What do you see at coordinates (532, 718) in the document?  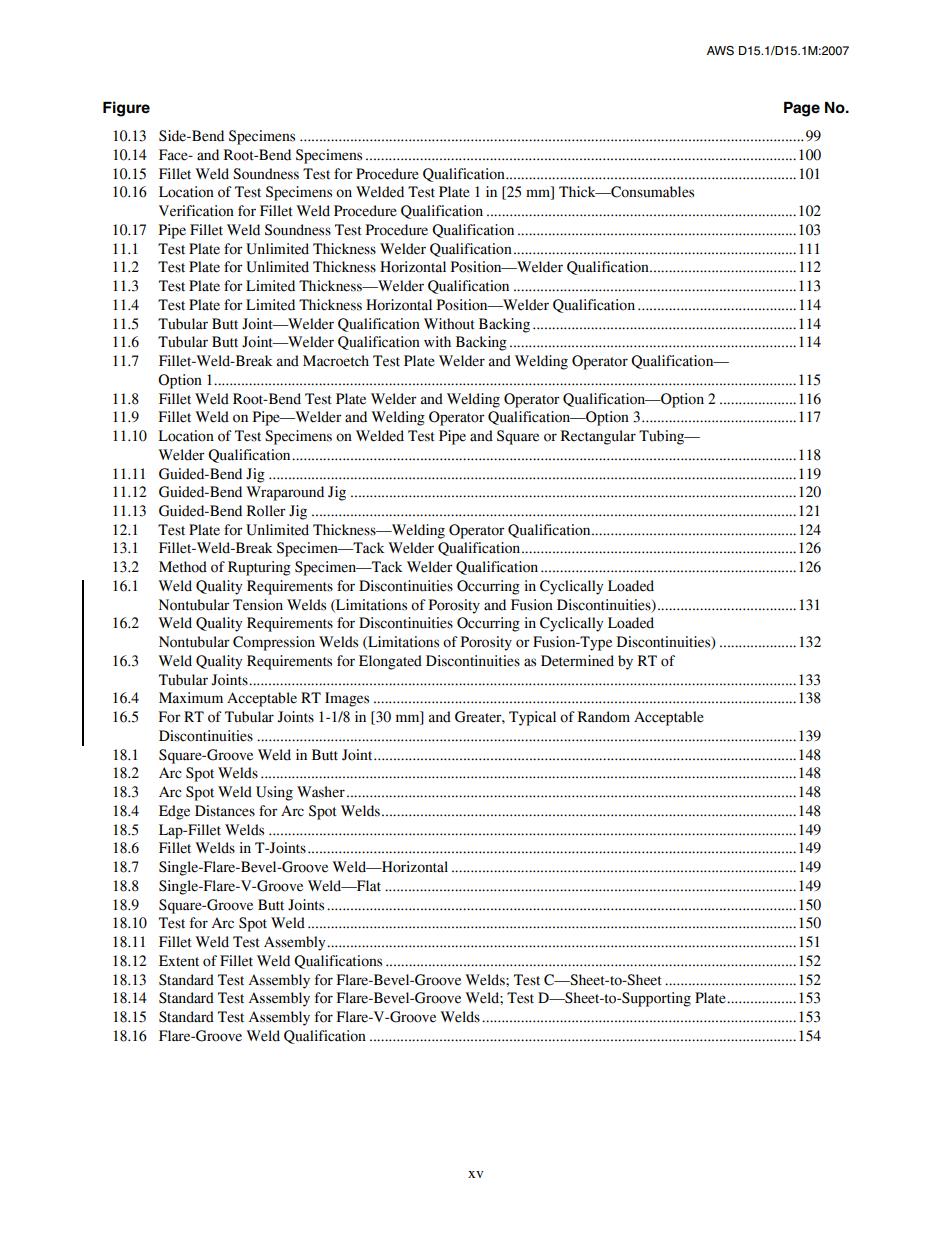 I see `Typical` at bounding box center [532, 718].
